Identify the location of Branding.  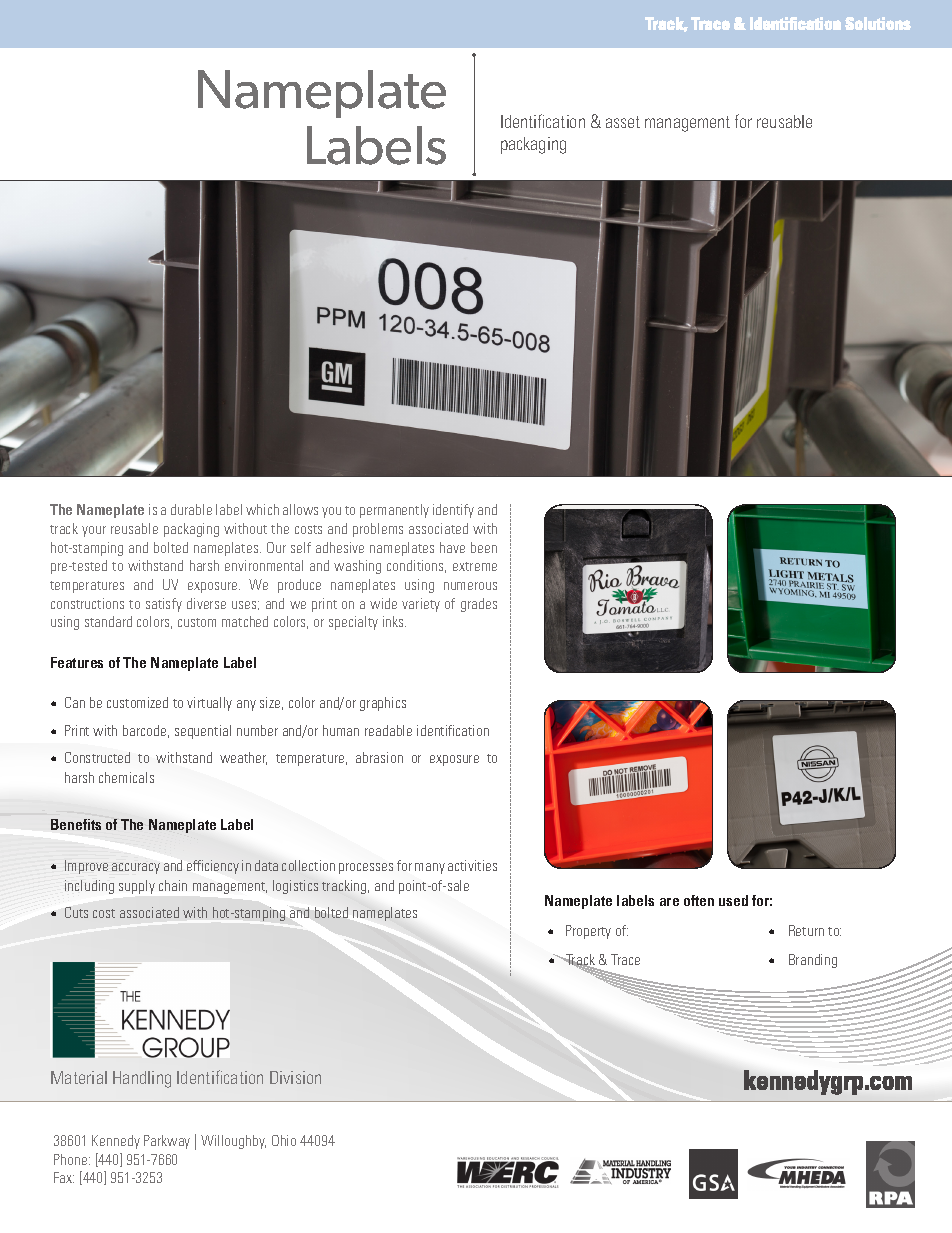
(813, 961).
